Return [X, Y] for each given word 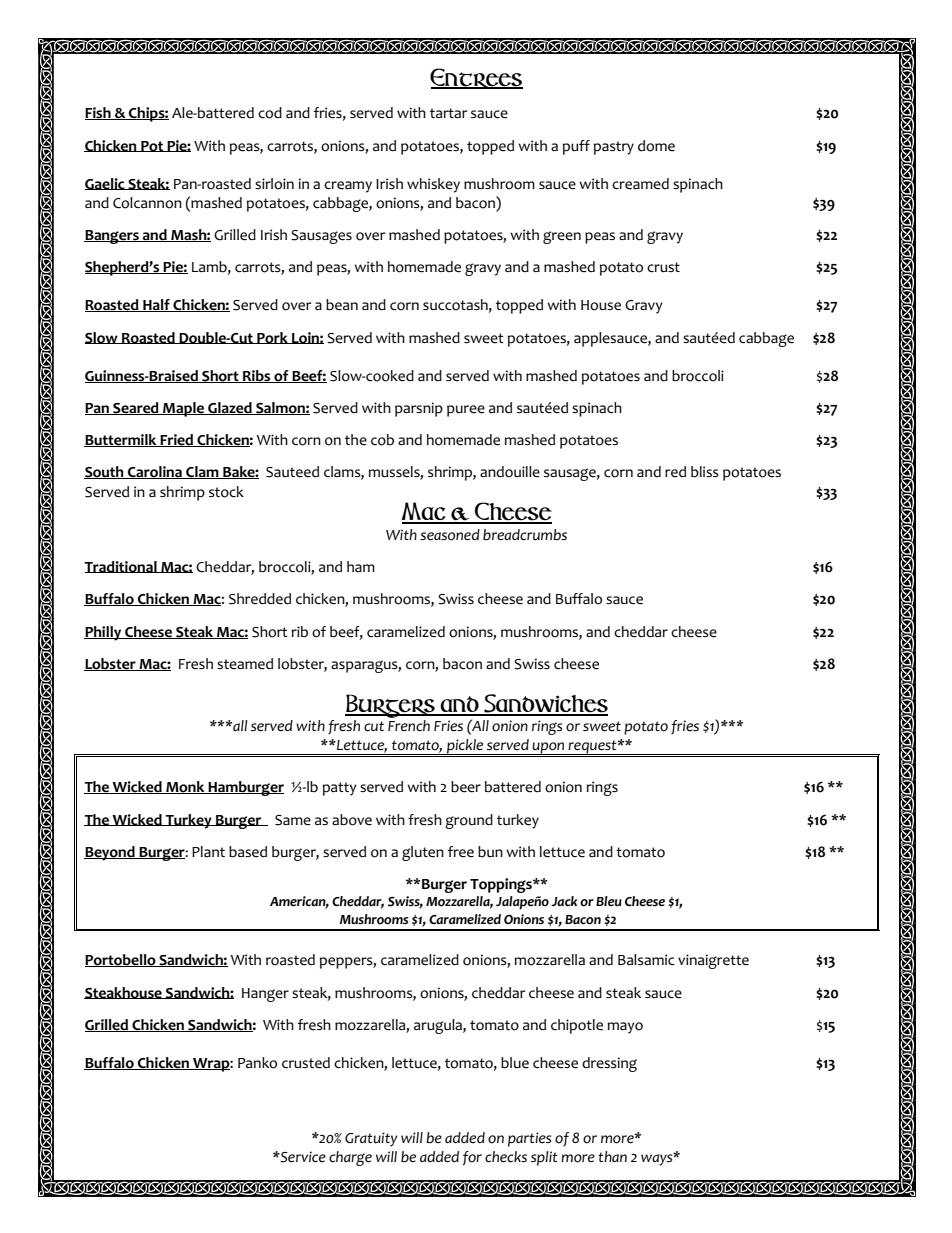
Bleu [609, 901]
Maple [183, 409]
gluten [423, 853]
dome [656, 146]
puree [466, 411]
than [612, 1156]
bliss [705, 472]
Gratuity [371, 1139]
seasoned [450, 535]
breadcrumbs [525, 535]
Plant [208, 851]
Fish [99, 113]
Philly [104, 633]
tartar [449, 113]
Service [302, 1157]
